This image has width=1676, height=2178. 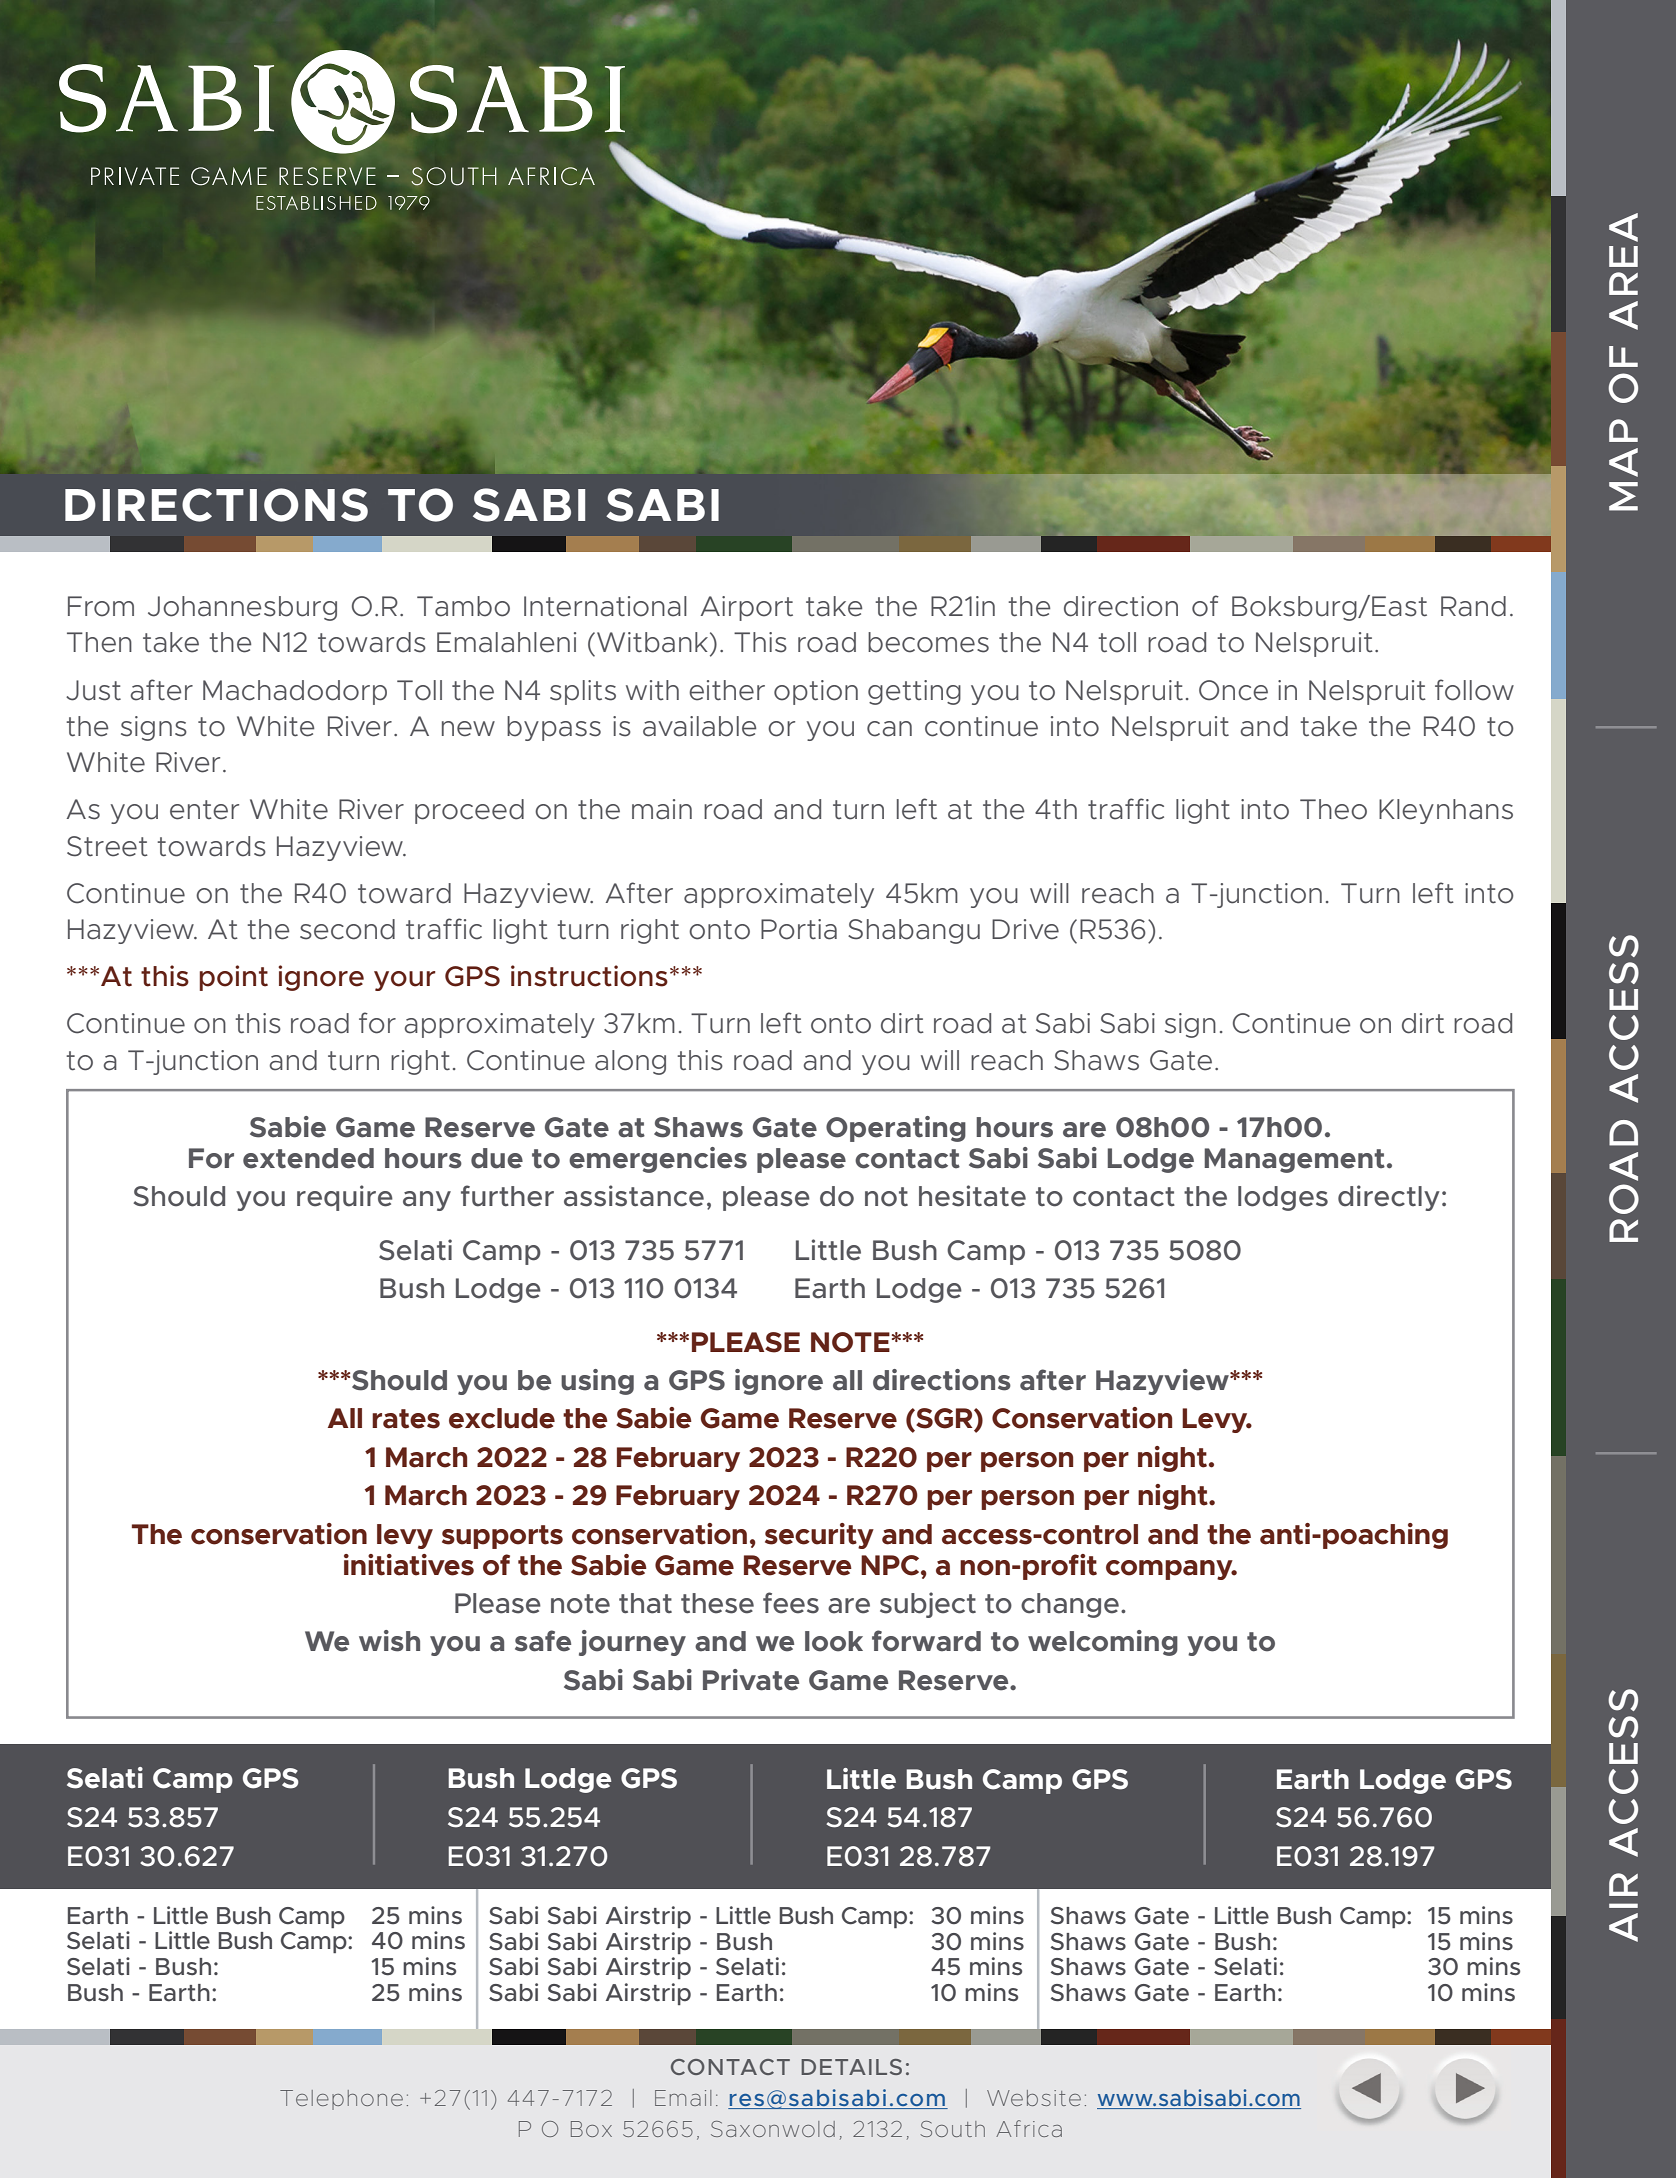 I want to click on assistance, so click(x=634, y=1196).
